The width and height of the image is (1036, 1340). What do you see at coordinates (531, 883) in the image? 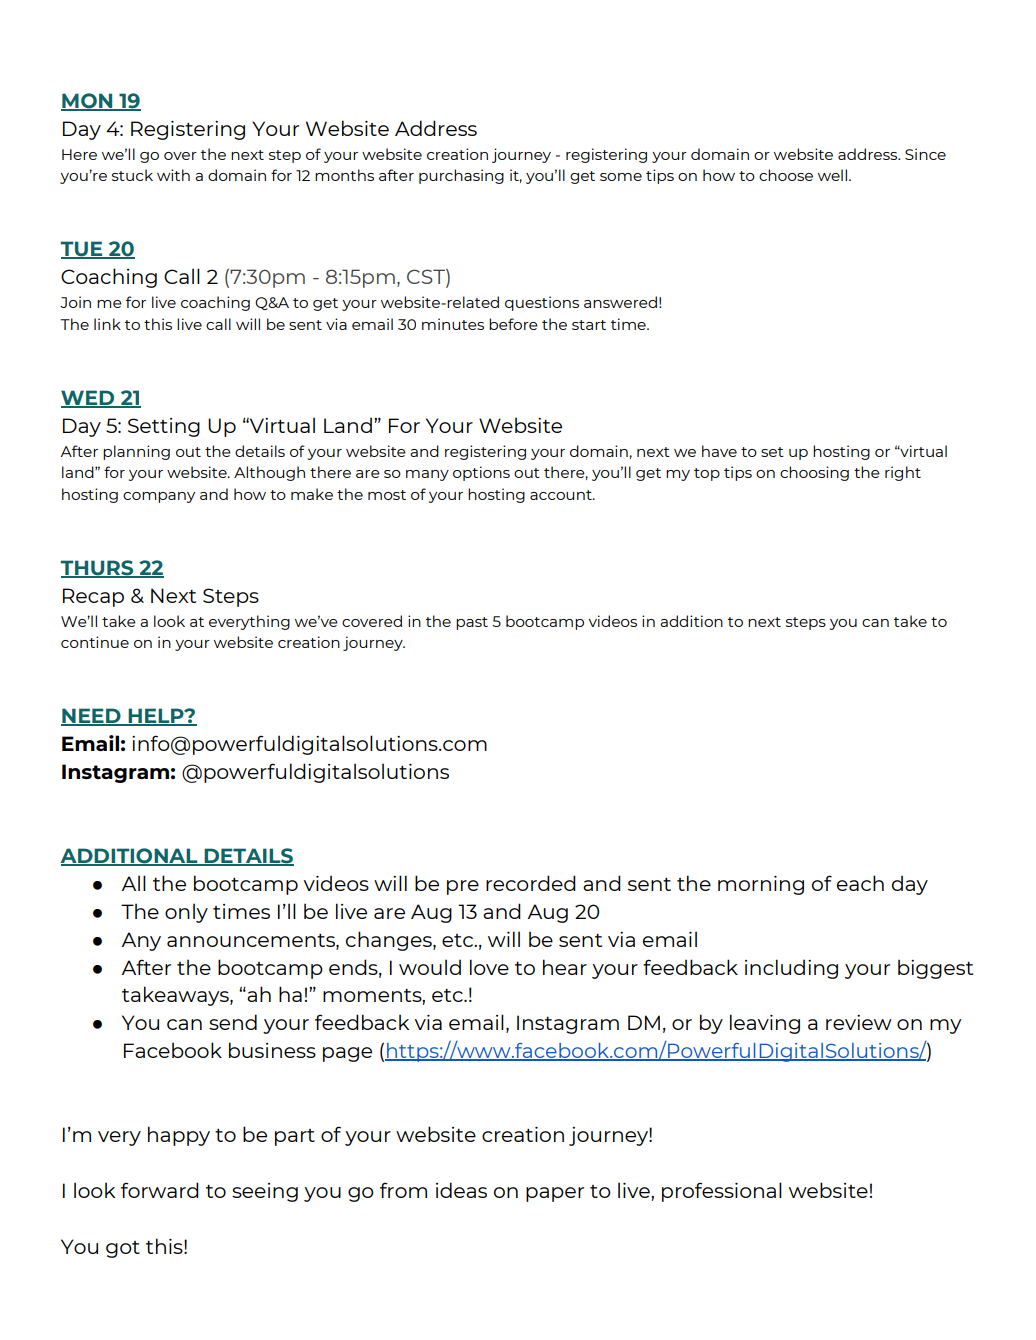
I see `recorded` at bounding box center [531, 883].
